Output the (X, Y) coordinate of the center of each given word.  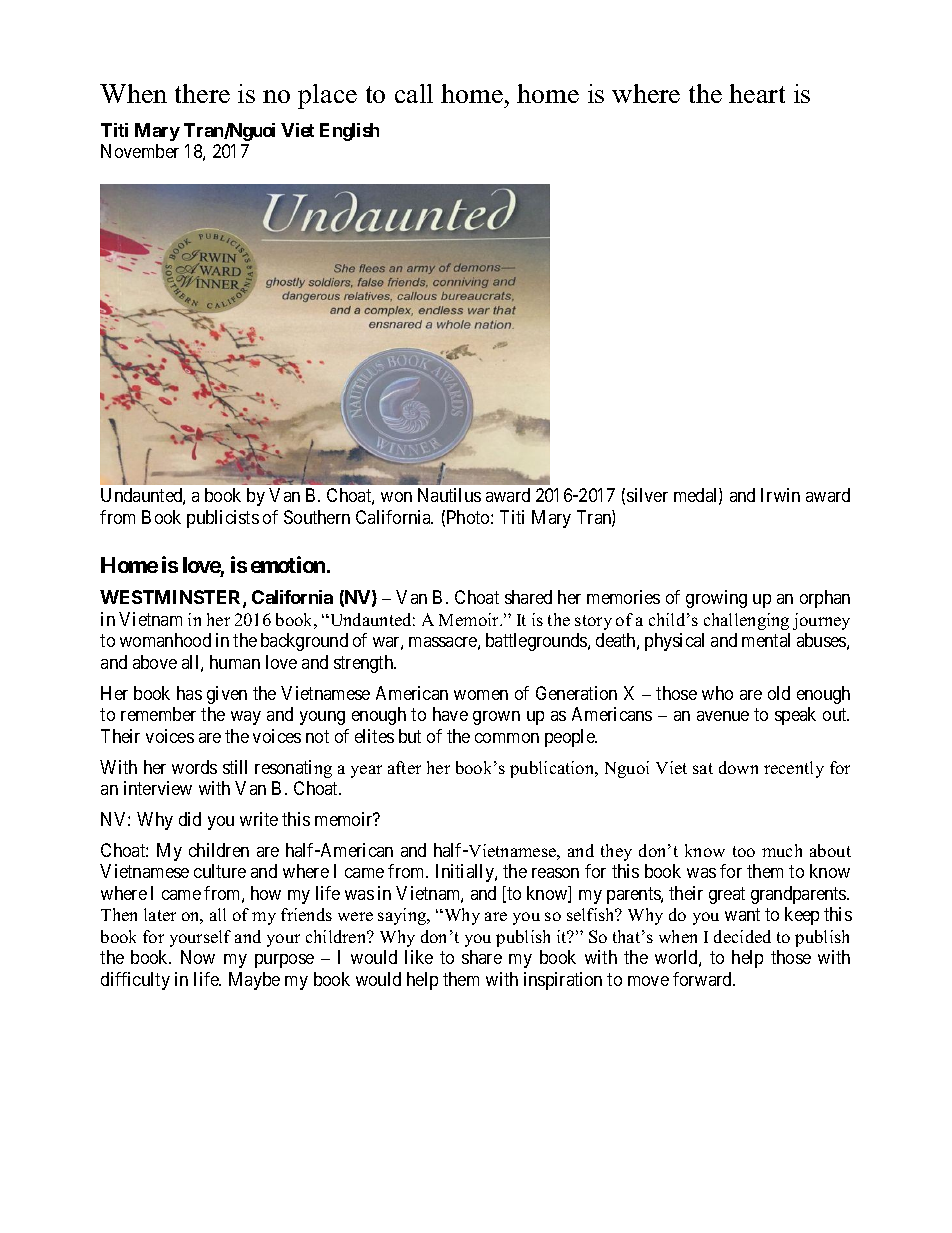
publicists (223, 519)
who (717, 693)
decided (742, 936)
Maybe (254, 981)
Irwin (780, 495)
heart (757, 93)
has (189, 693)
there (202, 93)
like (419, 957)
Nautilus (449, 495)
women (481, 695)
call (414, 93)
